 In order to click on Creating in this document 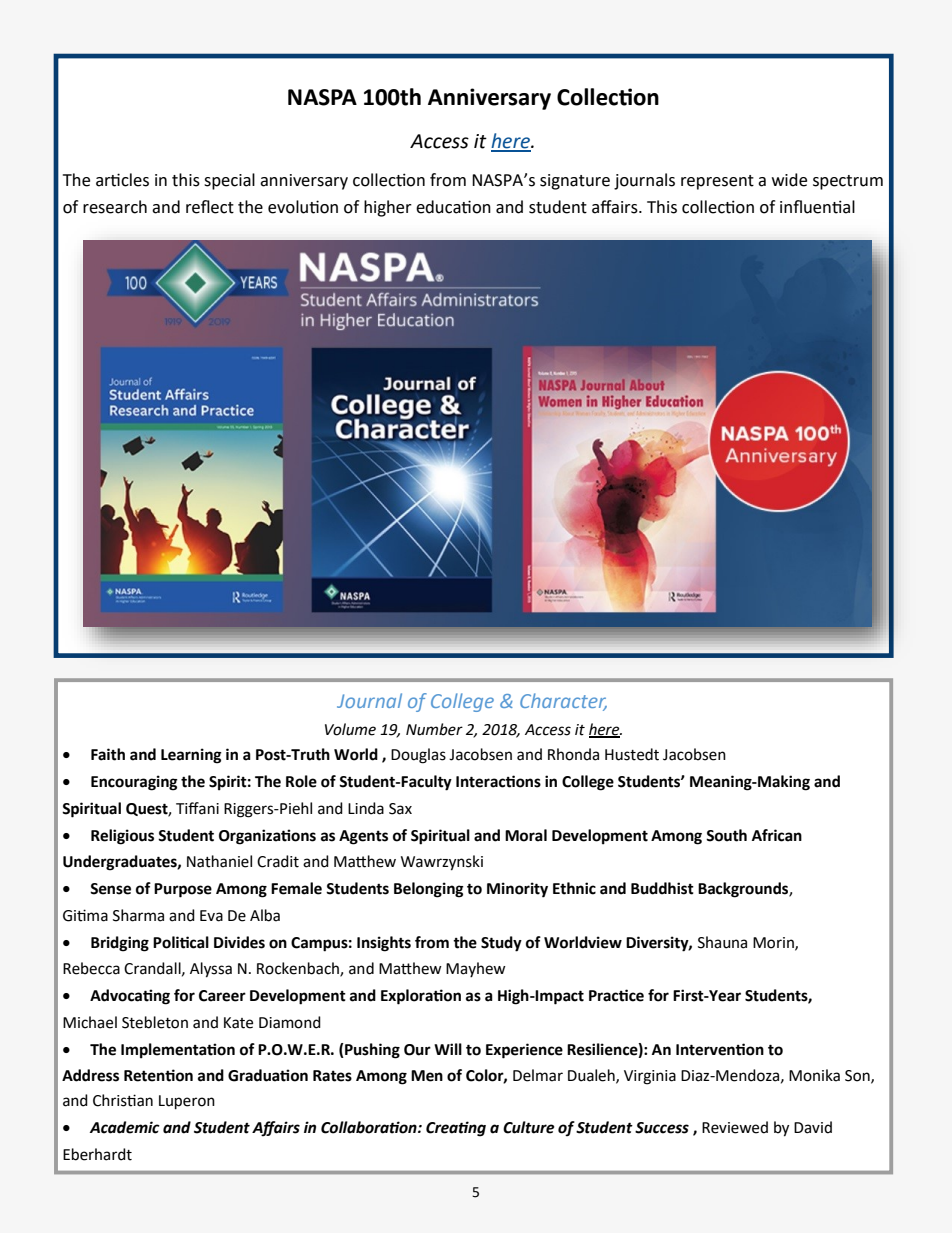, I will do `click(456, 1129)`.
